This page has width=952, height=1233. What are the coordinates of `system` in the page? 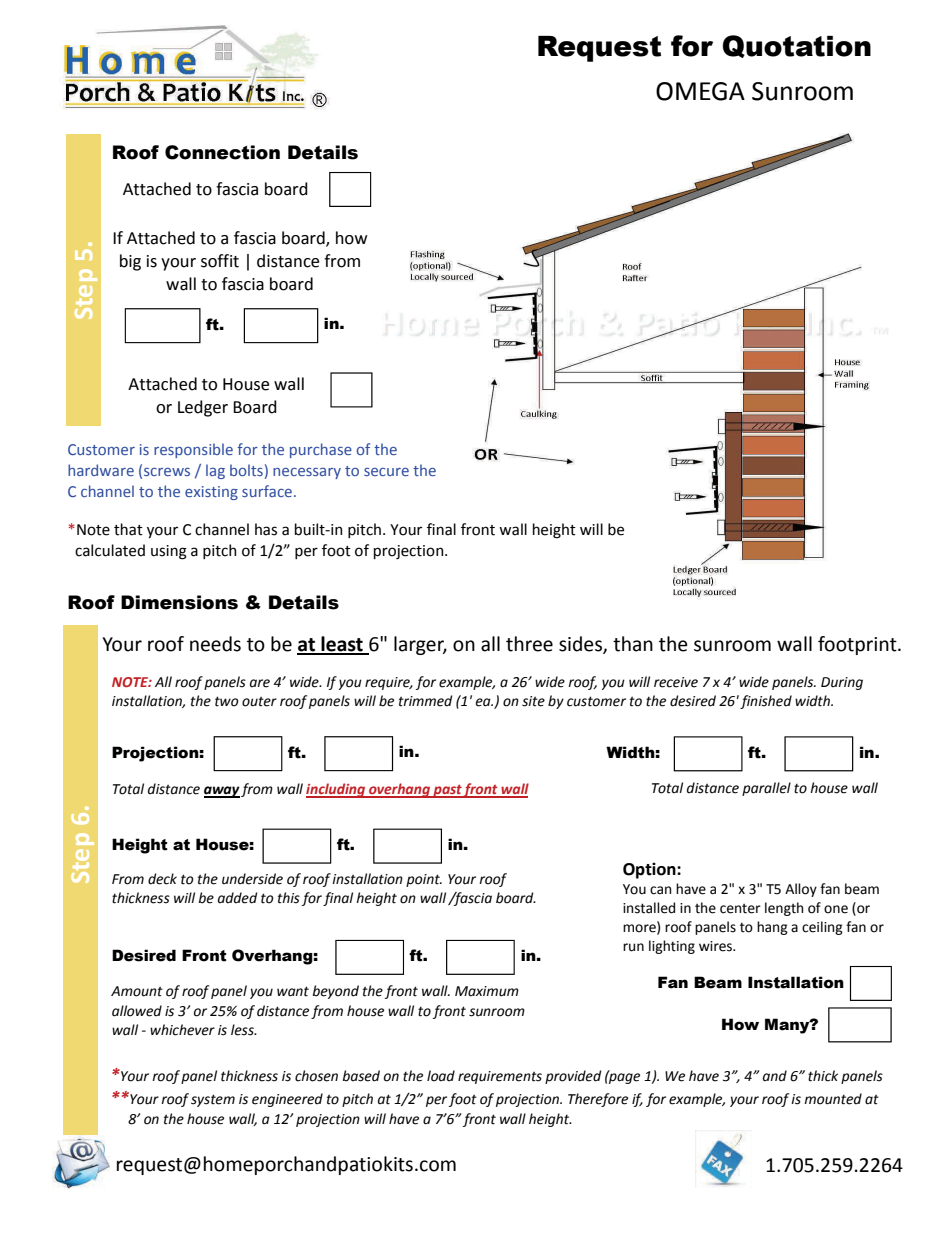 It's located at (213, 1100).
